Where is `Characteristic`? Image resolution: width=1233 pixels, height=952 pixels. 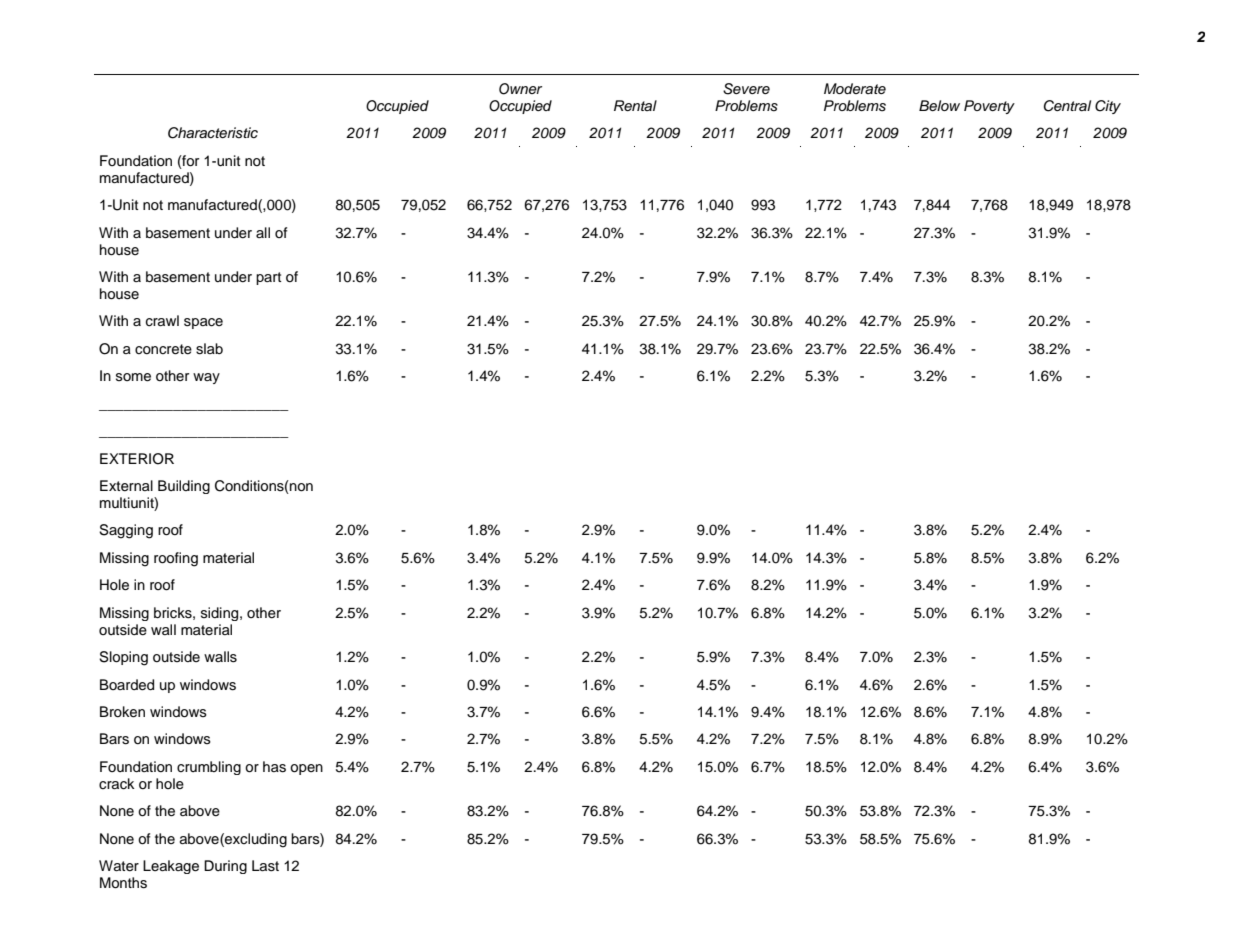
Characteristic is located at coordinates (213, 133).
